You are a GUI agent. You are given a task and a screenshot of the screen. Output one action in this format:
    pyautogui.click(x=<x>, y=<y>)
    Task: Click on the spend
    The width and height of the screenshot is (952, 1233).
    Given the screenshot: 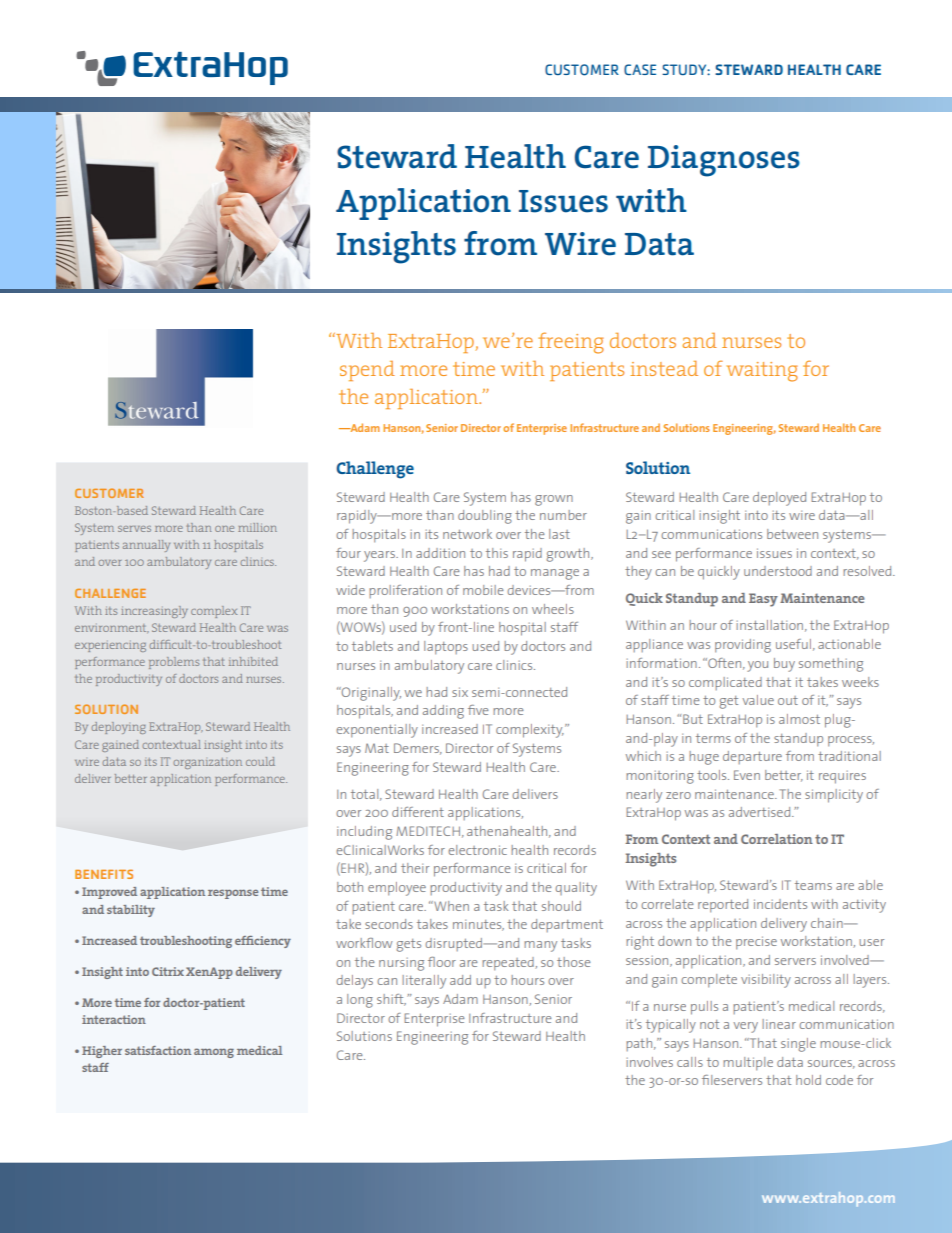 What is the action you would take?
    pyautogui.click(x=367, y=371)
